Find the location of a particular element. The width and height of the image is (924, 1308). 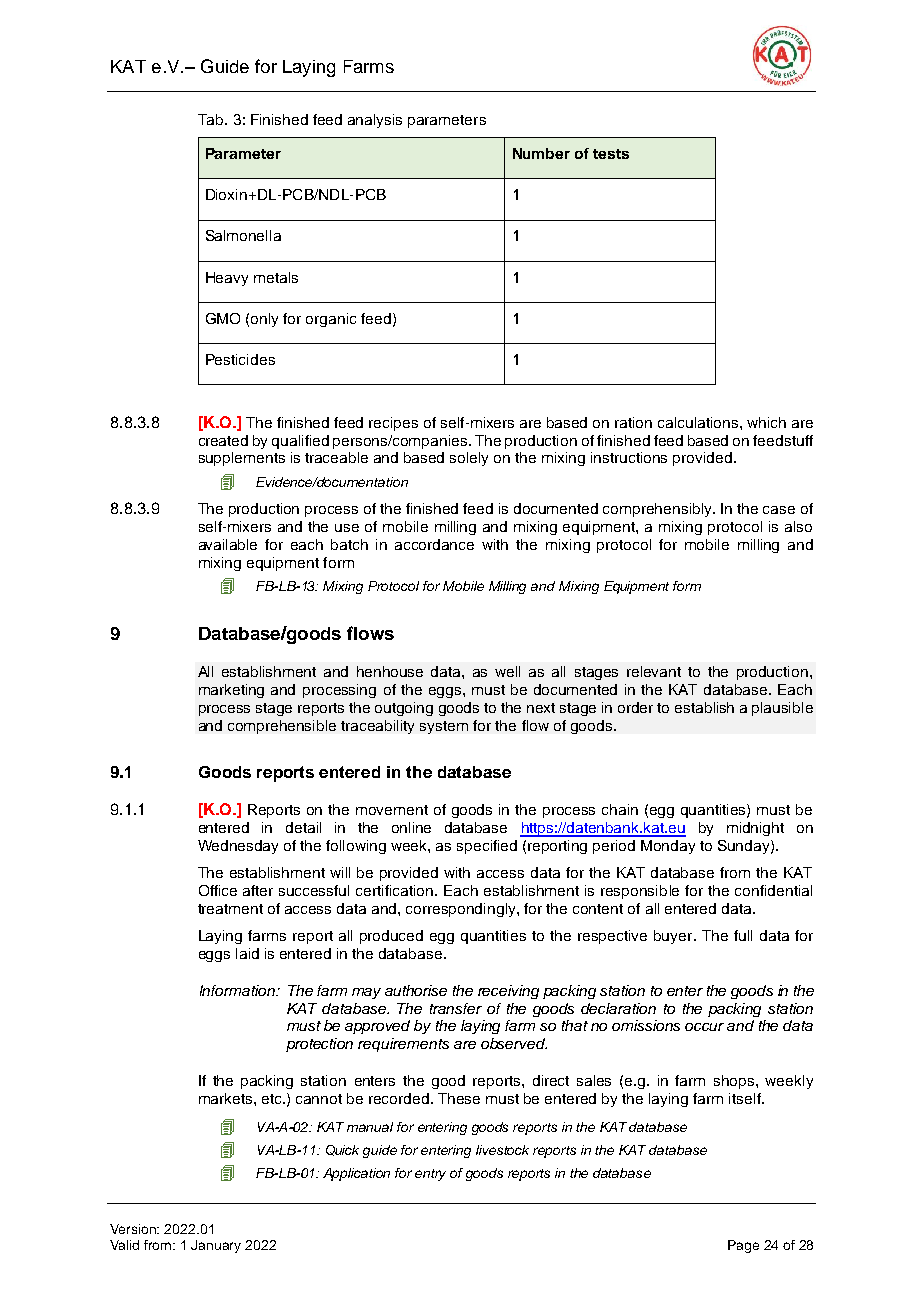

entry is located at coordinates (430, 1175).
